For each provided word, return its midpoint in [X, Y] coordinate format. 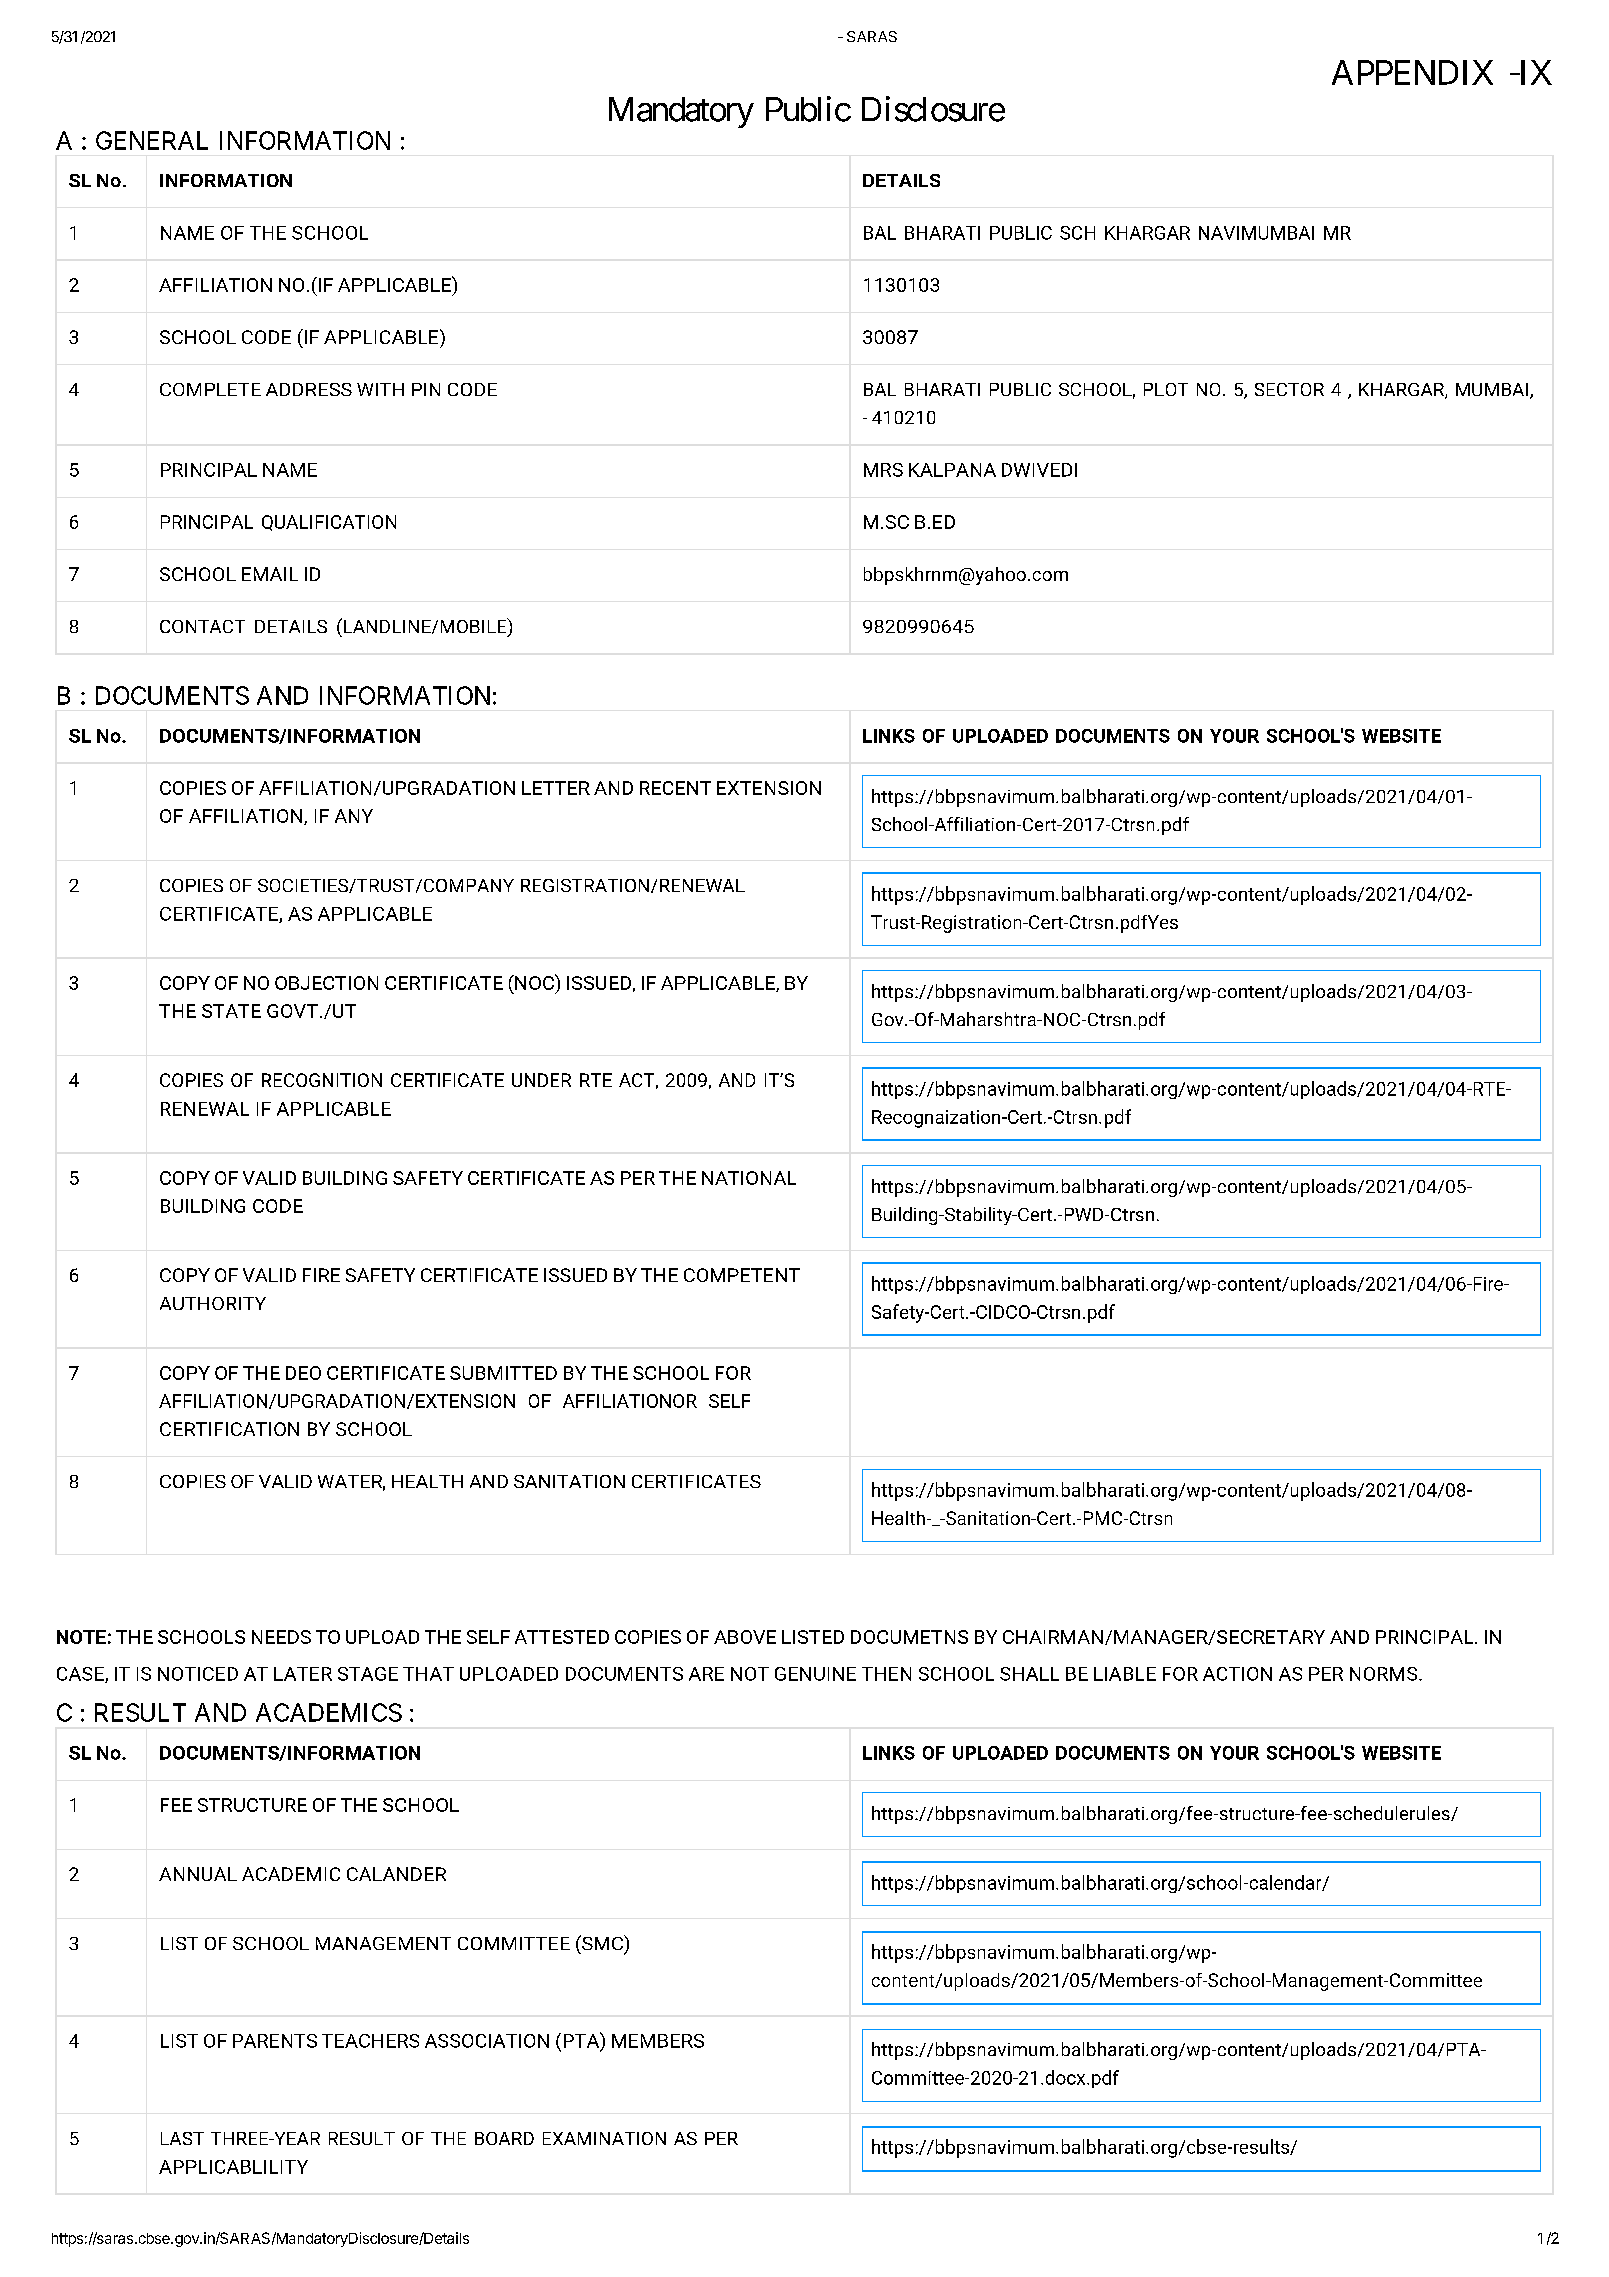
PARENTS [275, 2041]
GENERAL [152, 140]
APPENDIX [1412, 72]
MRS [883, 470]
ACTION [1237, 1674]
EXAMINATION [604, 2138]
